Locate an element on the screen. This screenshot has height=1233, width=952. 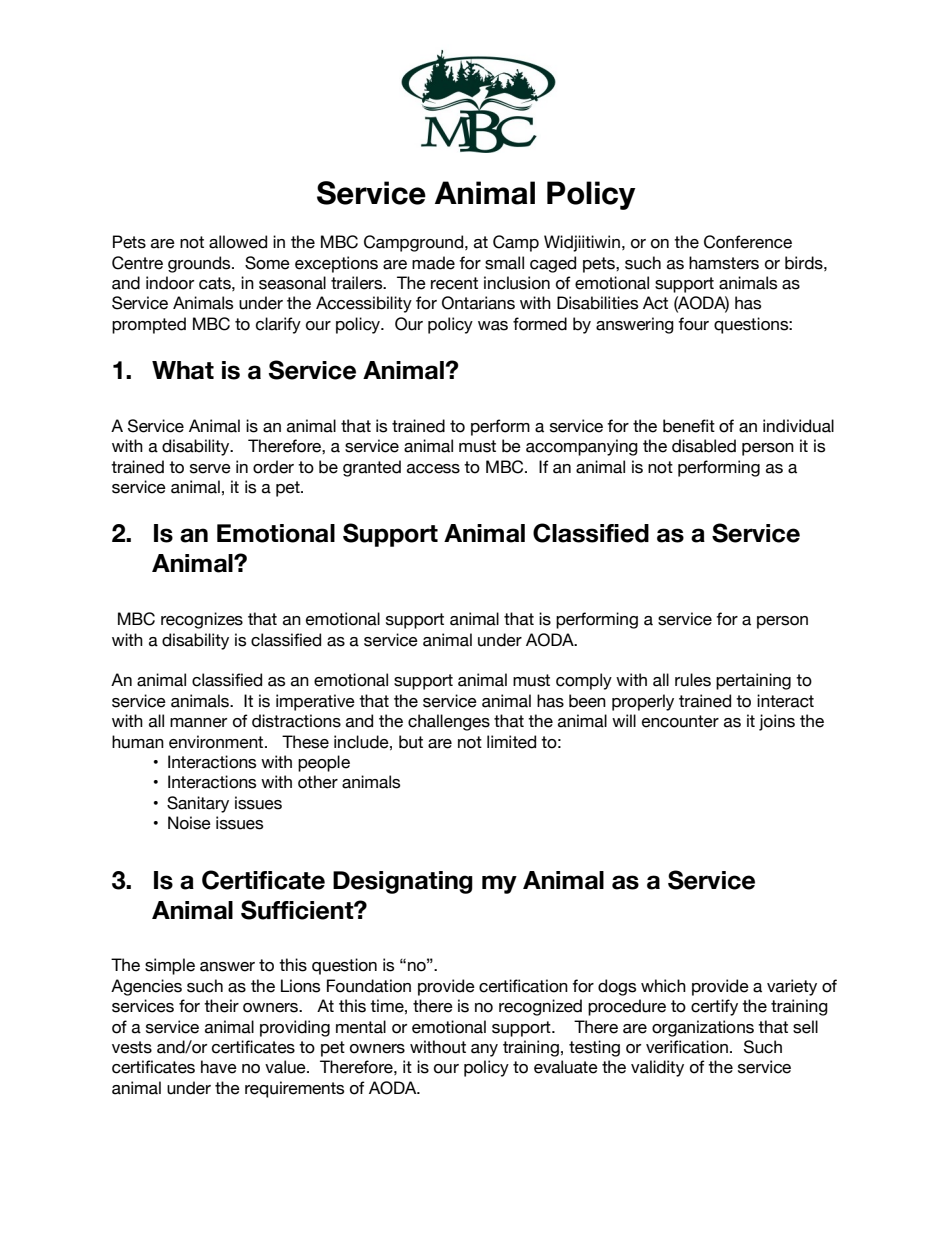
pertaining is located at coordinates (753, 681).
